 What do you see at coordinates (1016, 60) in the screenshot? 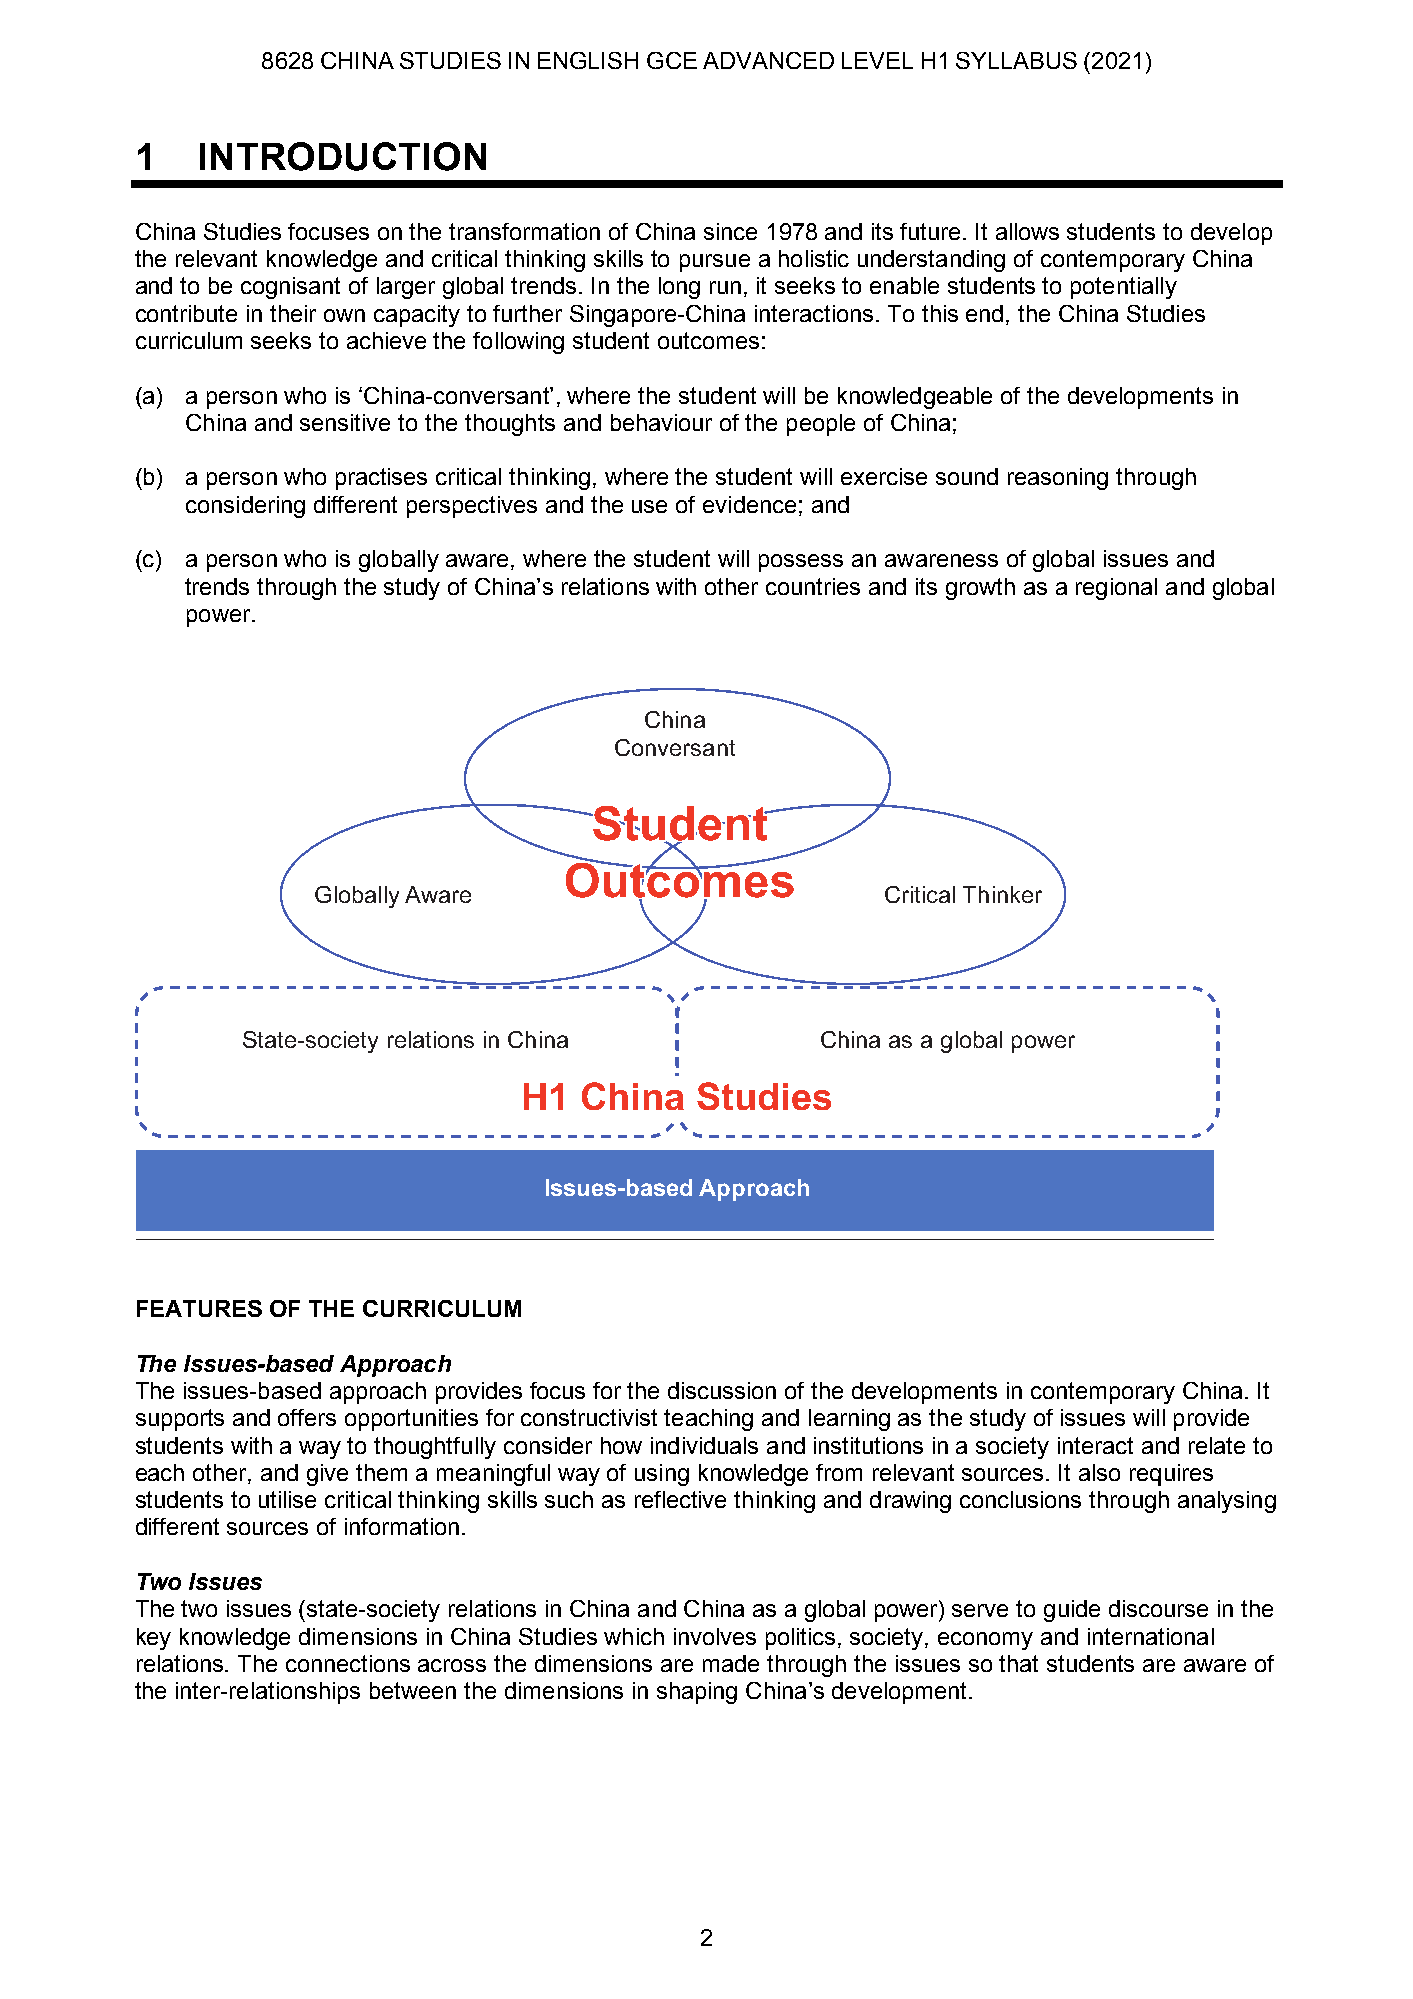
I see `SYLLABUS` at bounding box center [1016, 60].
